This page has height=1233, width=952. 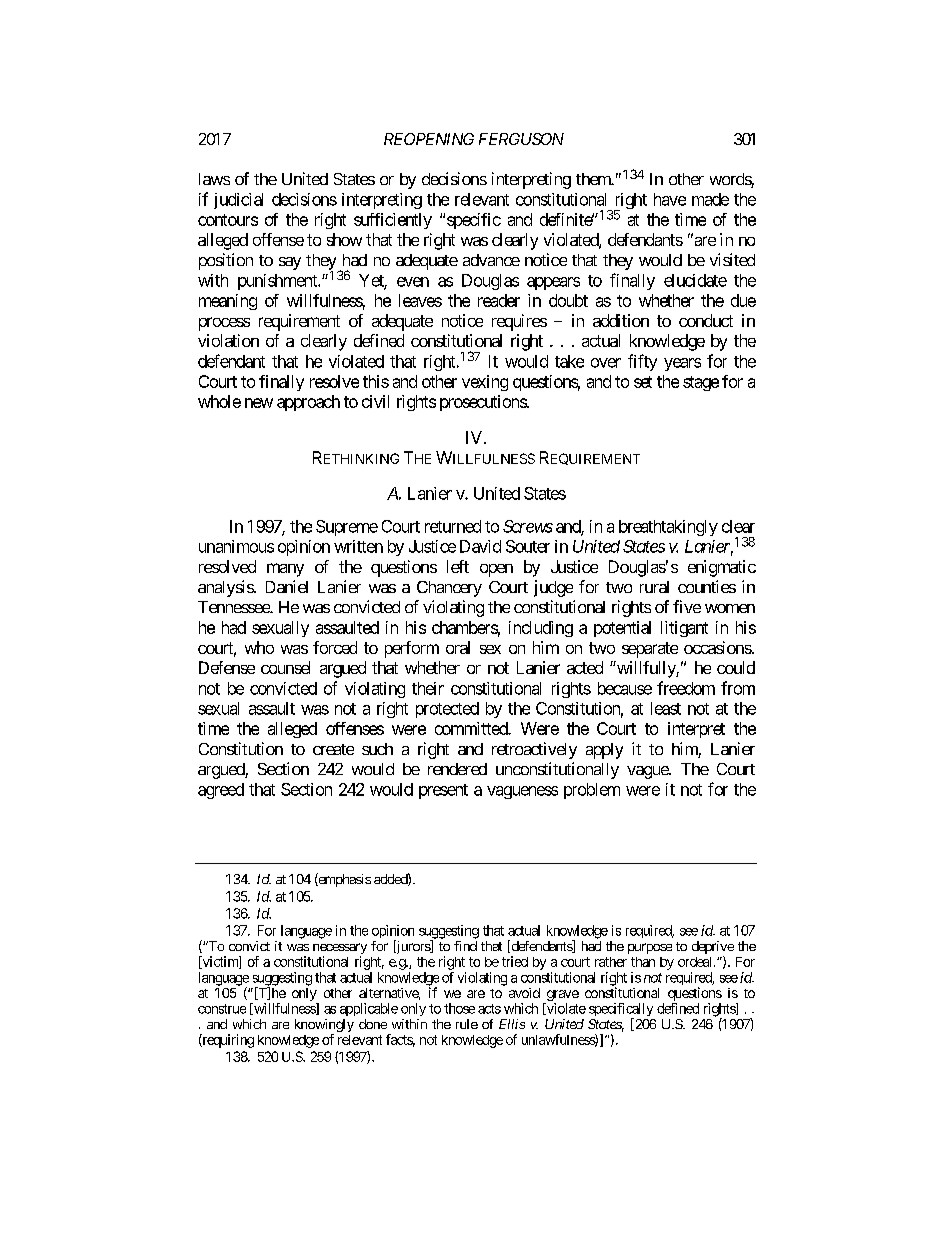 I want to click on those, so click(x=459, y=1008).
